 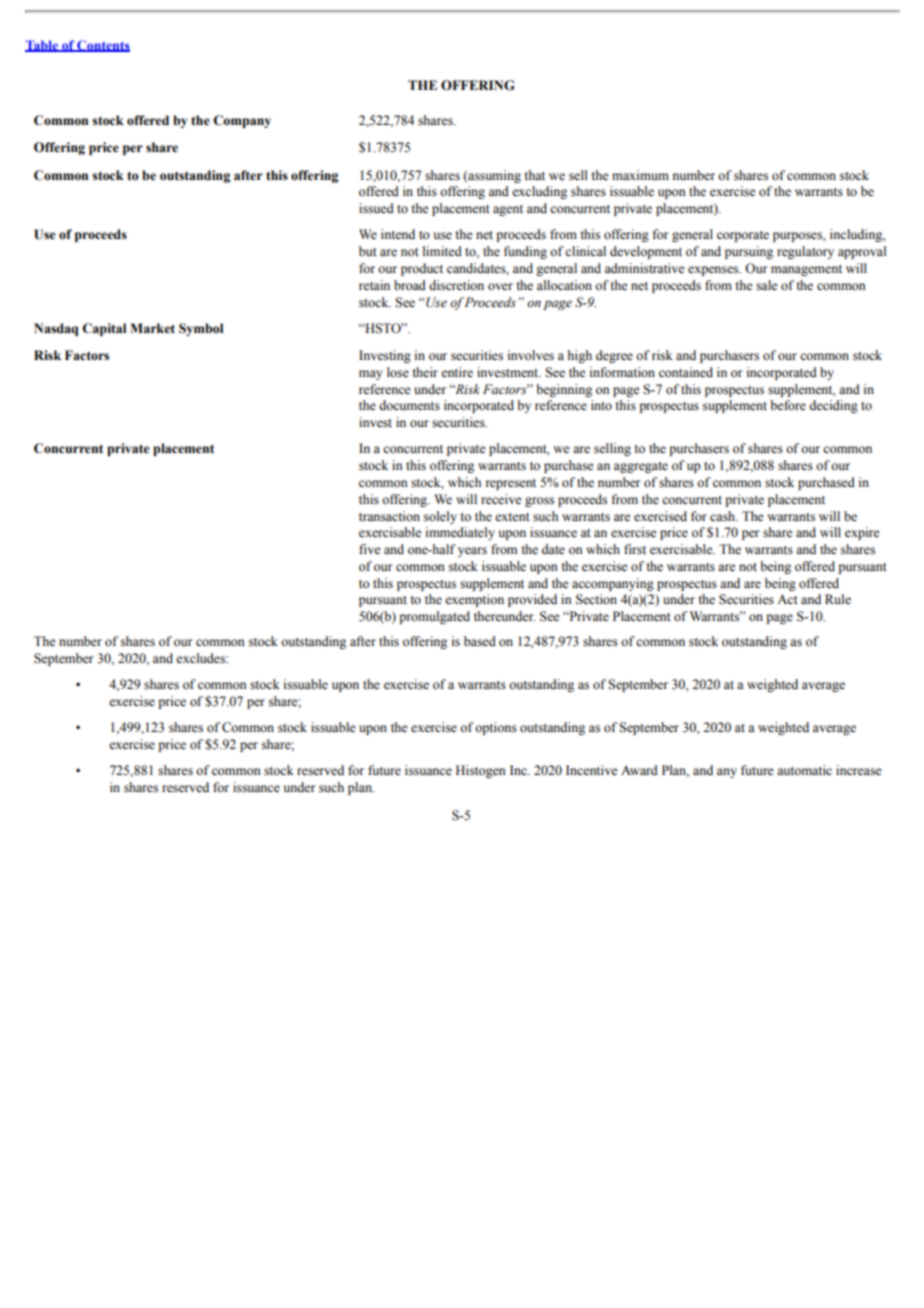 What do you see at coordinates (152, 328) in the screenshot?
I see `Market` at bounding box center [152, 328].
